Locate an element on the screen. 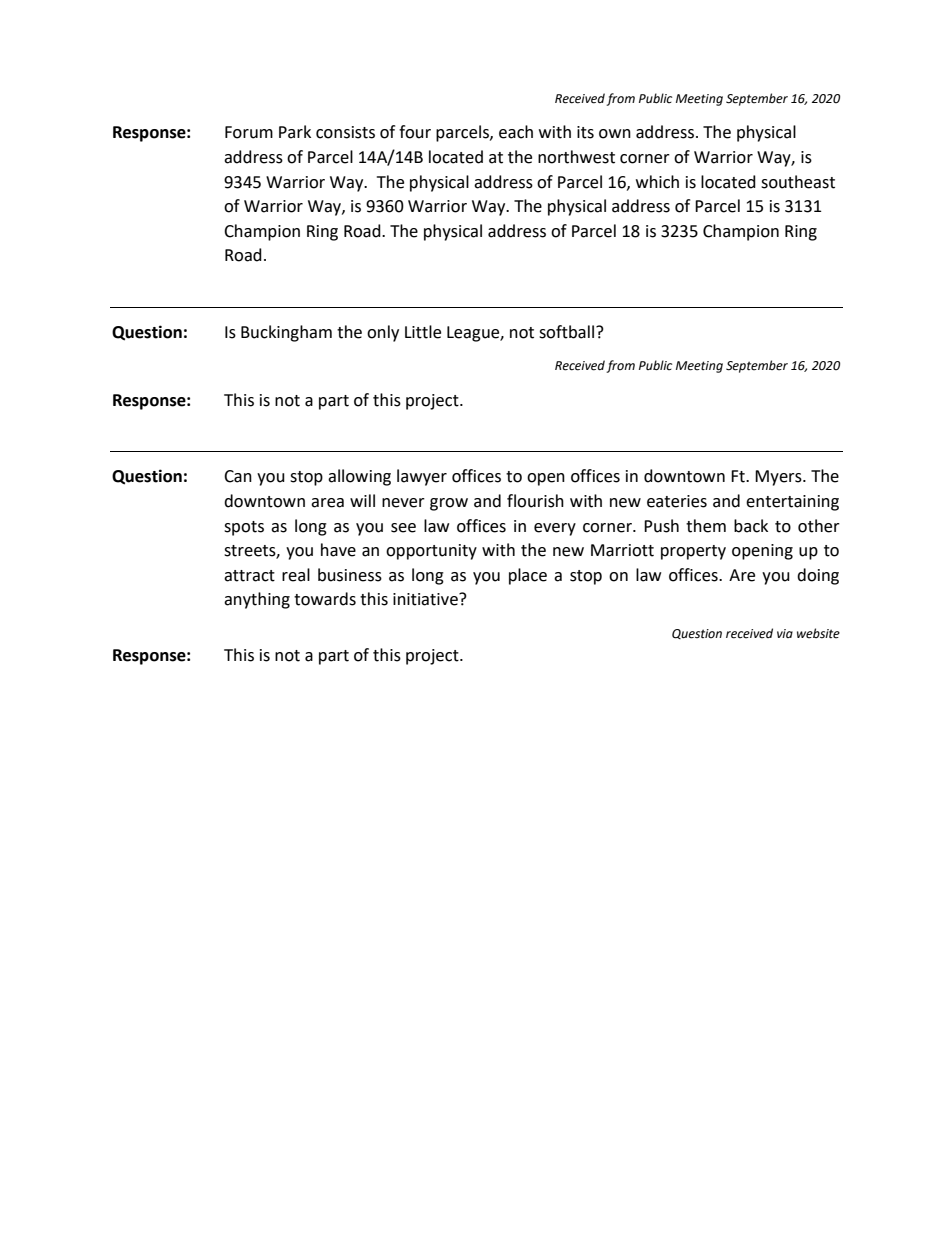  towards is located at coordinates (325, 599).
